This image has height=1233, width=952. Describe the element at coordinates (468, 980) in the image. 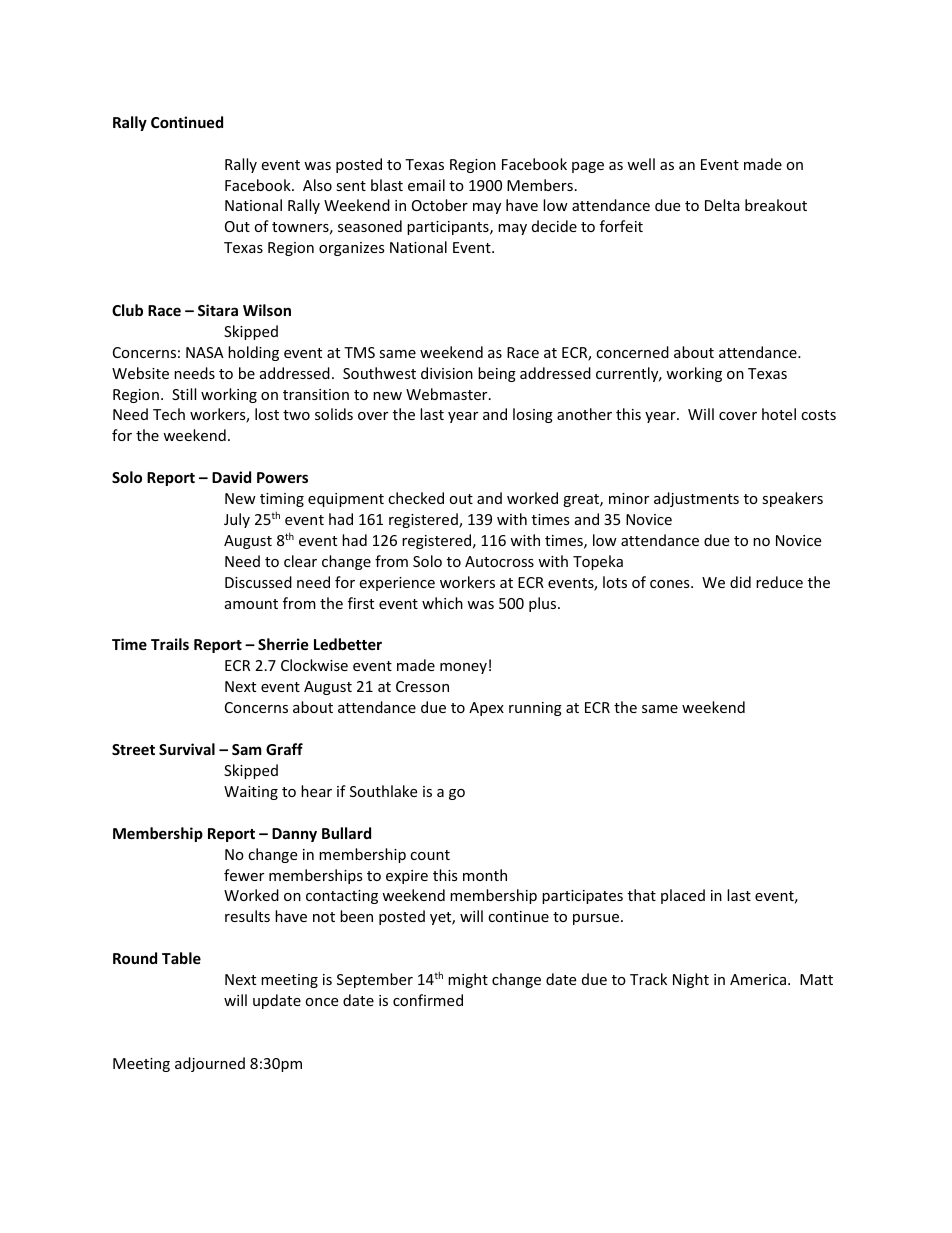

I see `might` at that location.
